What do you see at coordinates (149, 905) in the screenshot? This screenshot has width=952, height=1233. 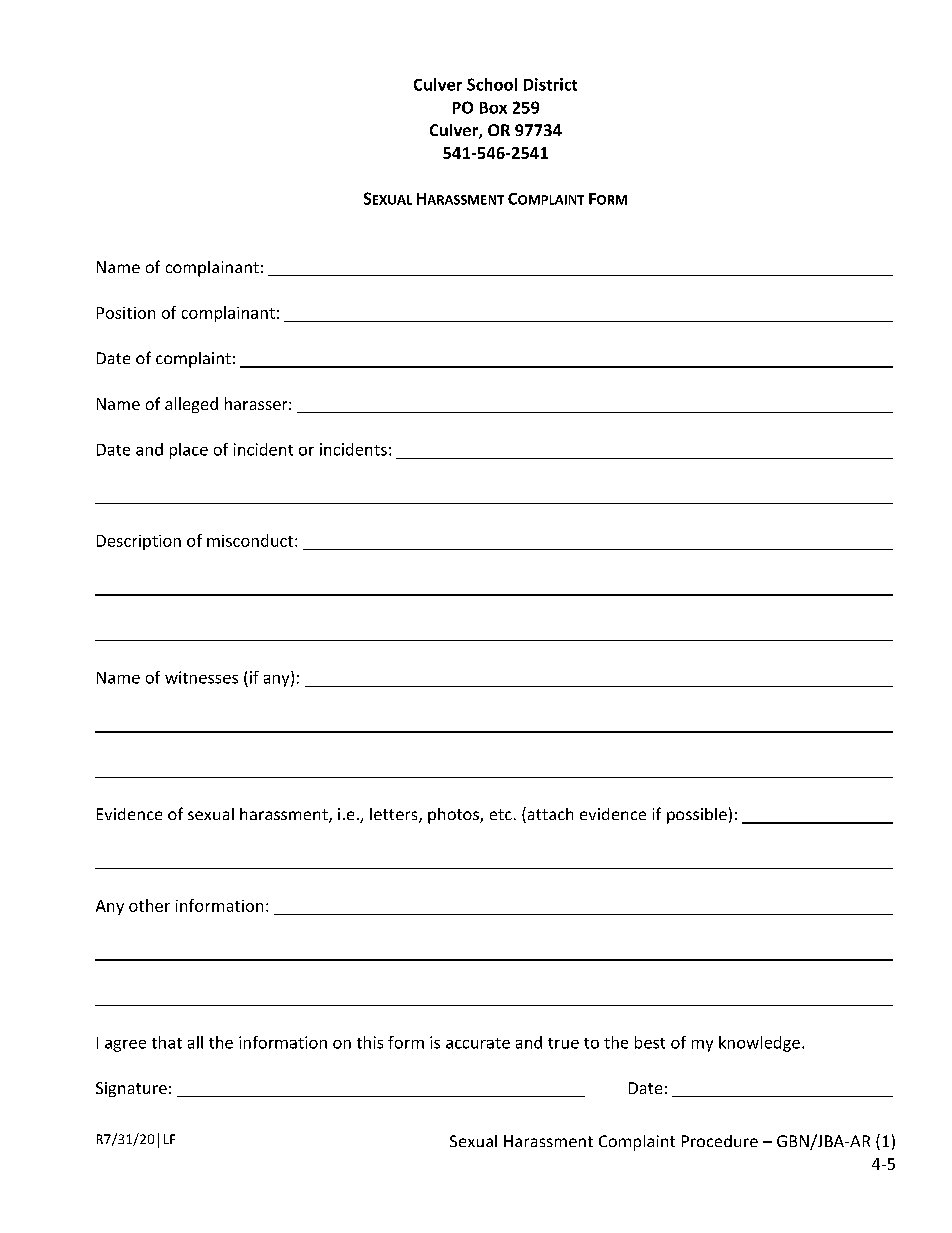 I see `other` at bounding box center [149, 905].
